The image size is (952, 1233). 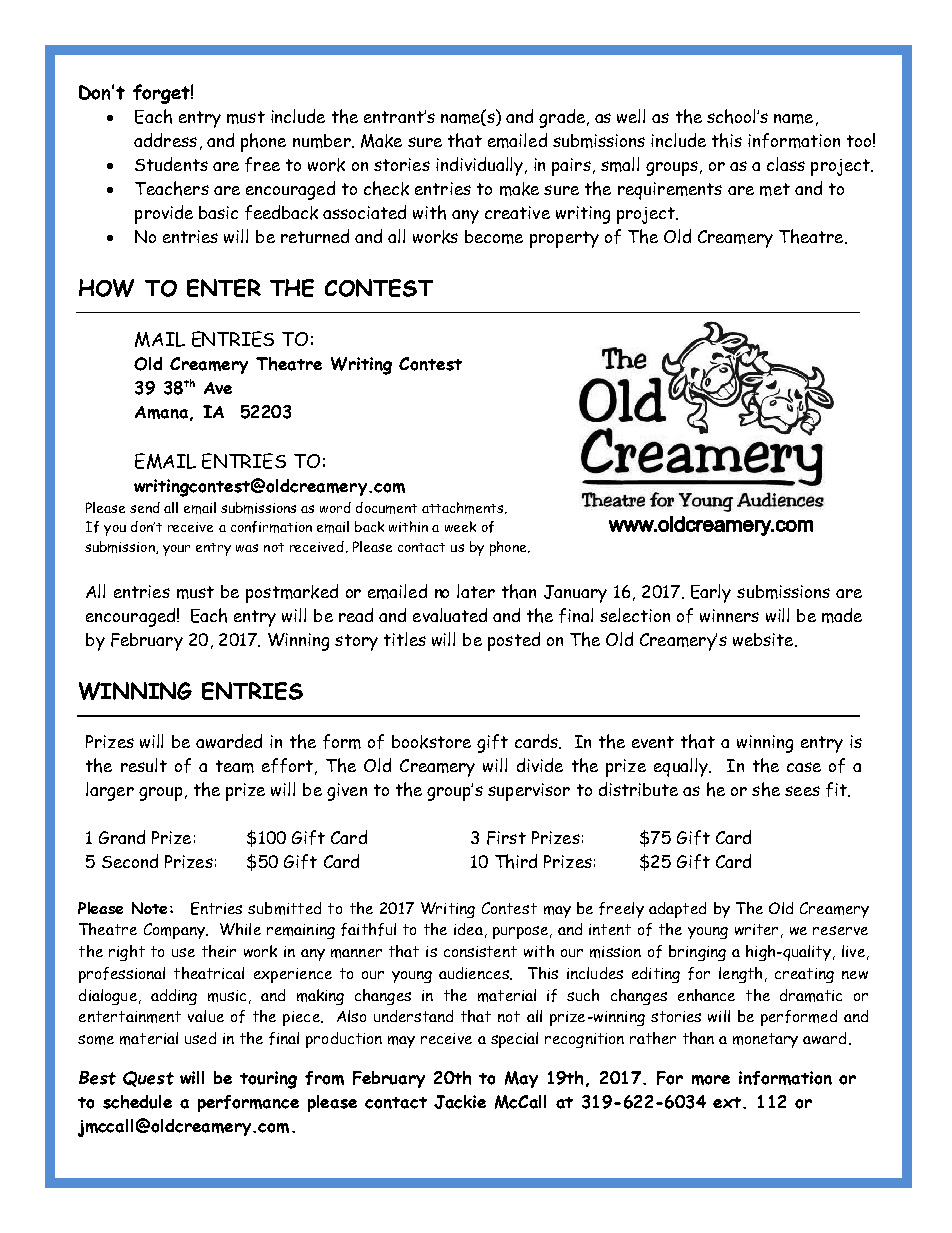 What do you see at coordinates (148, 1079) in the screenshot?
I see `Quest` at bounding box center [148, 1079].
